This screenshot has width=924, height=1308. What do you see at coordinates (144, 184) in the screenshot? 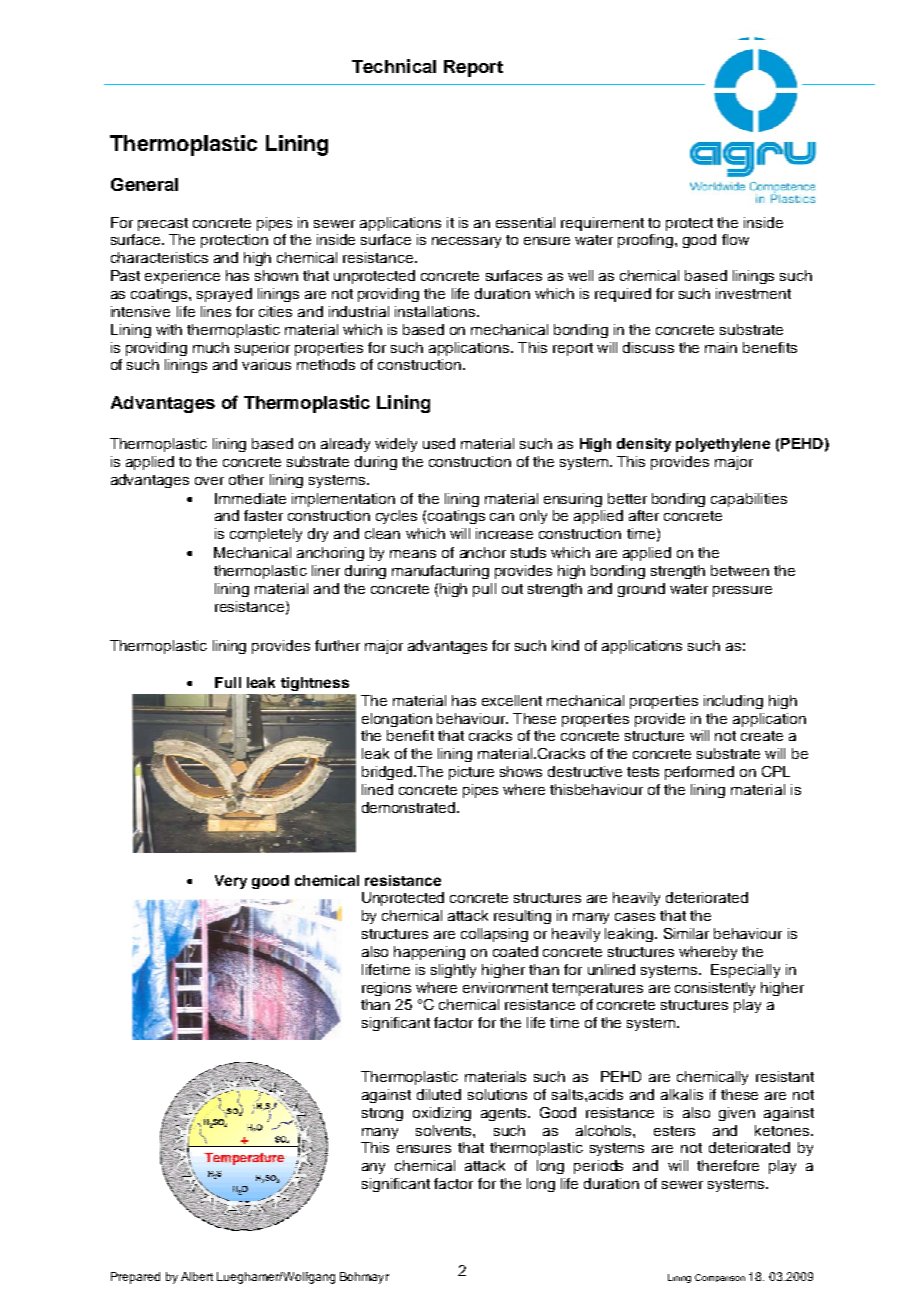
I see `General` at bounding box center [144, 184].
